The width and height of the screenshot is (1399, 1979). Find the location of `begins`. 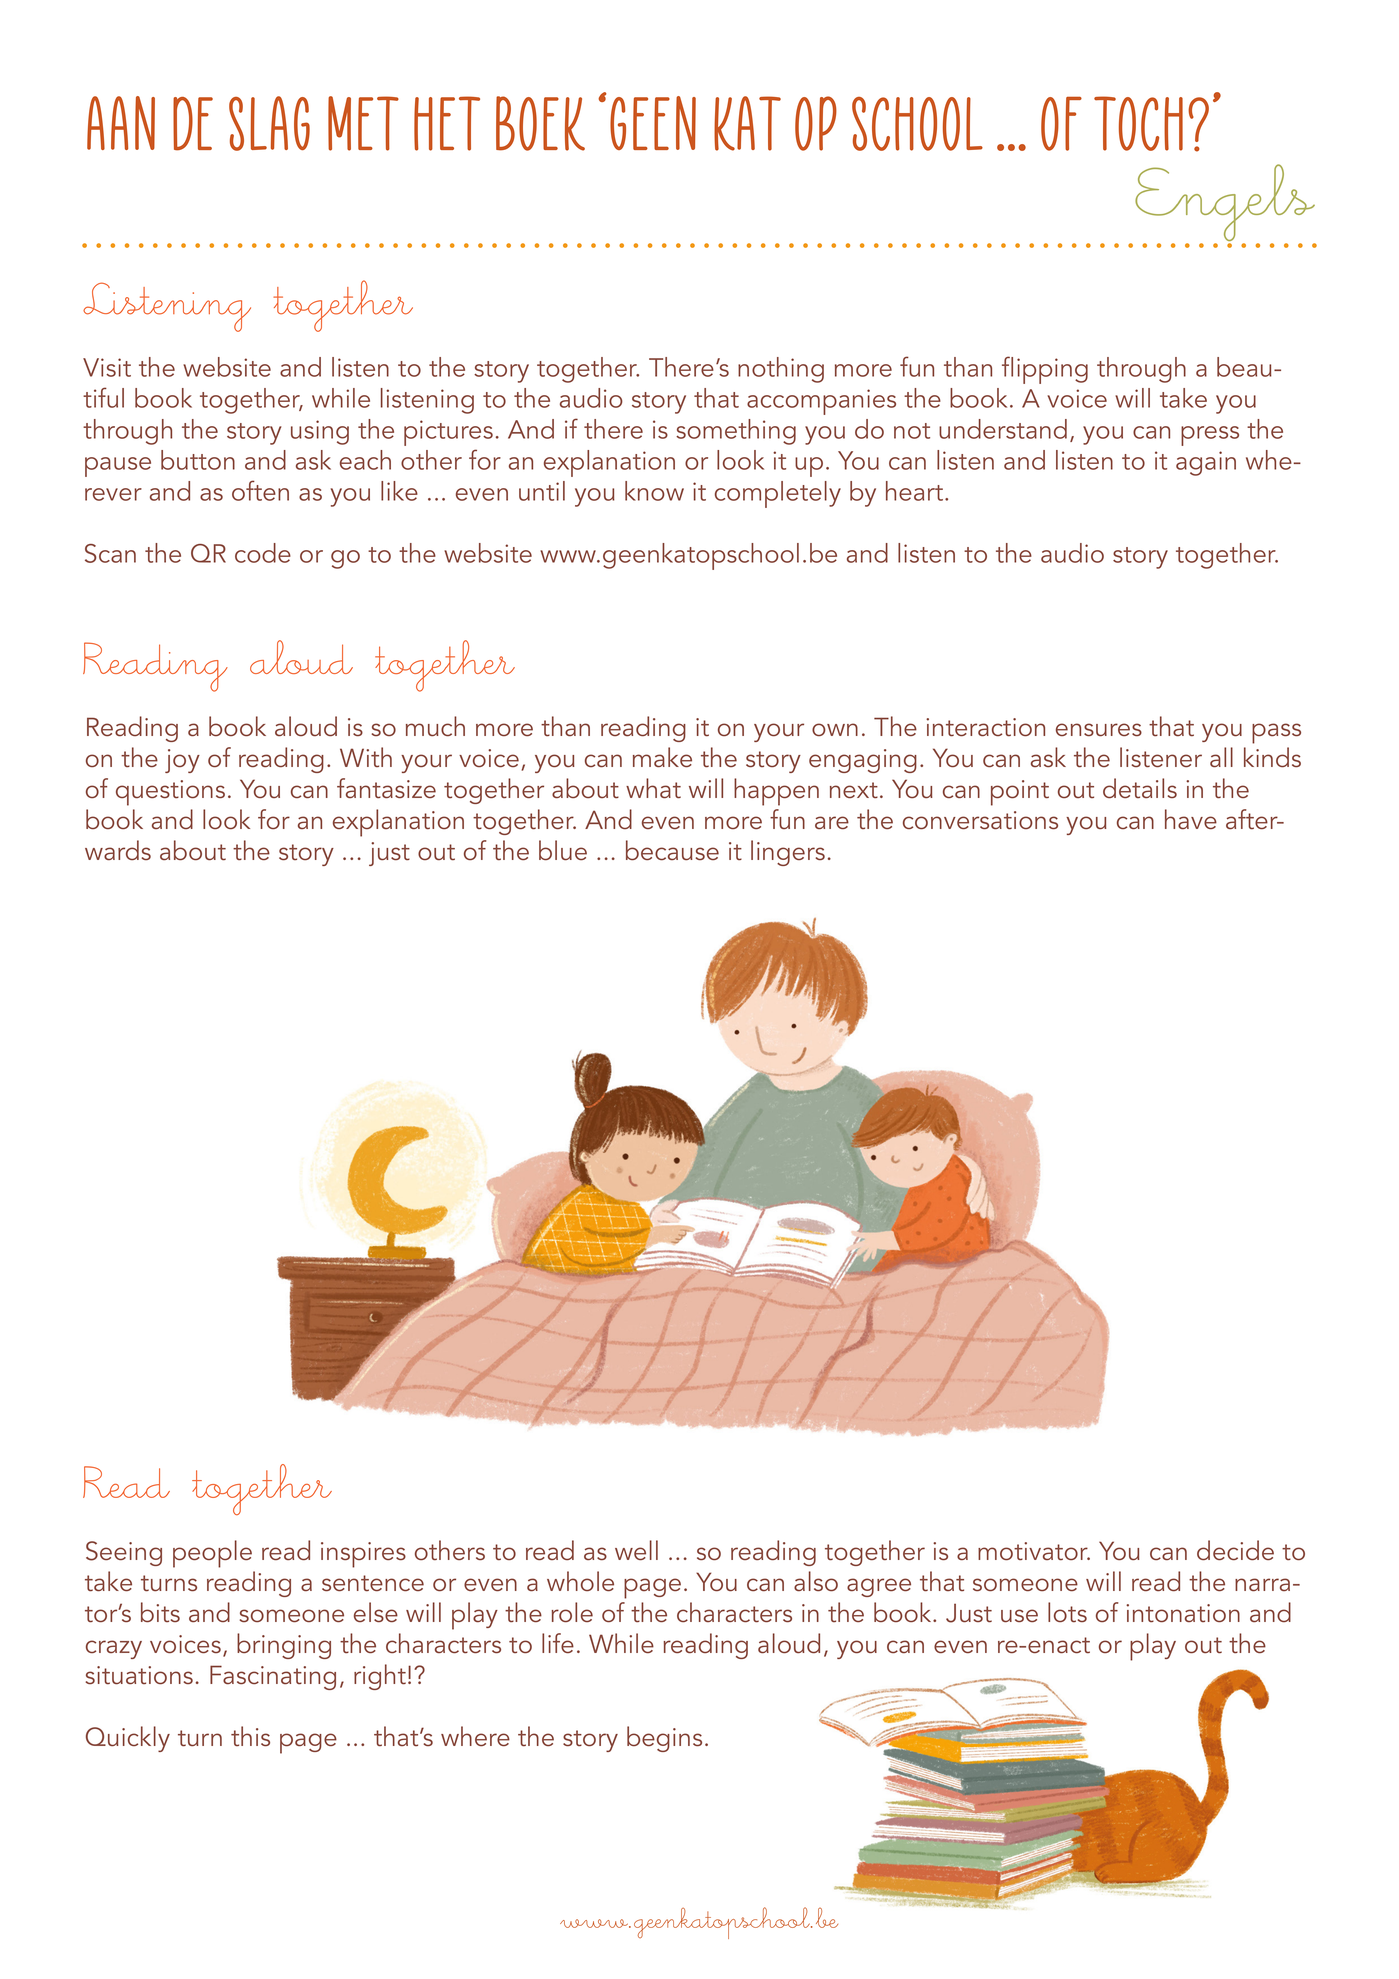

begins is located at coordinates (664, 1739).
